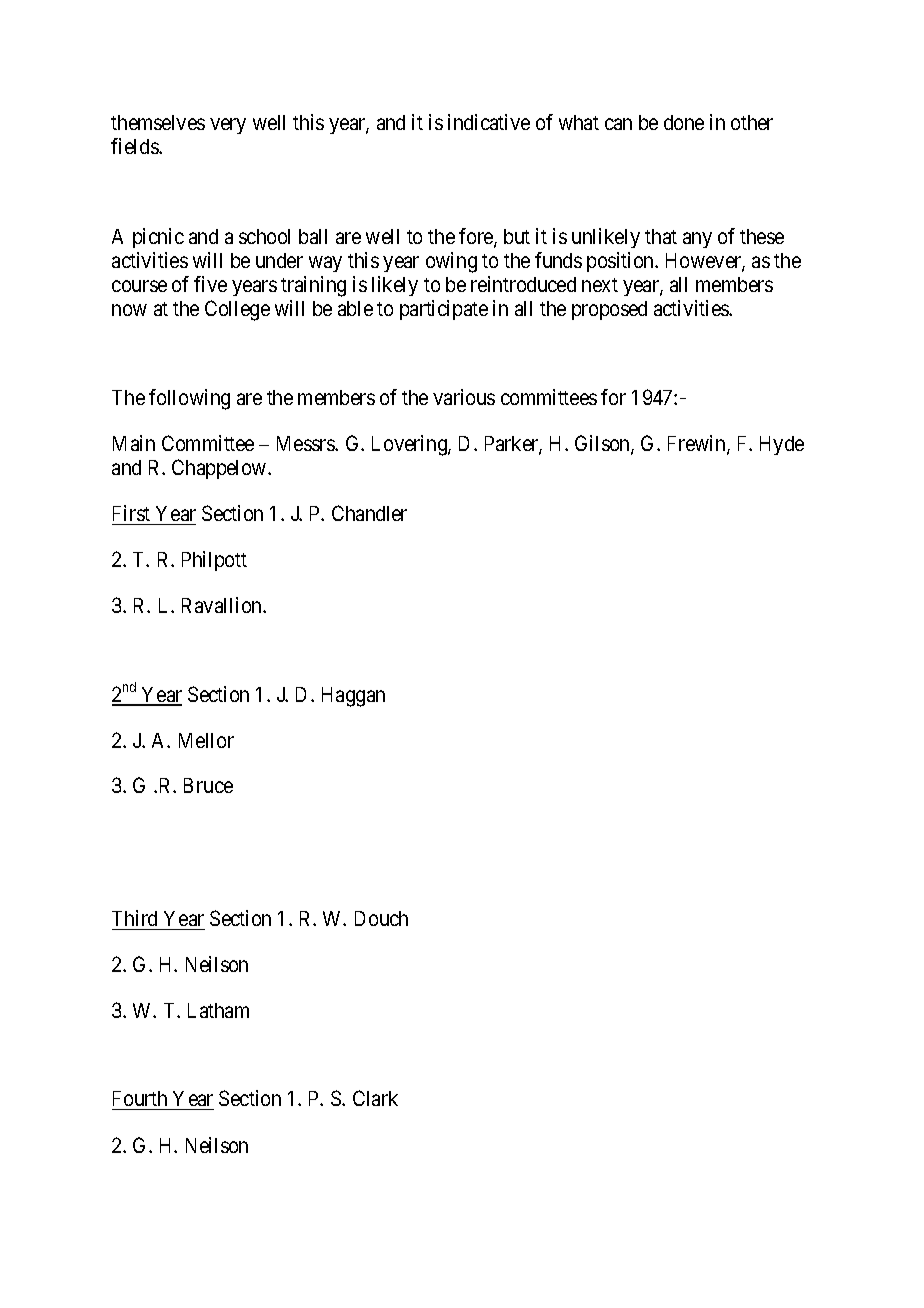 The width and height of the screenshot is (924, 1308). I want to click on indicative, so click(489, 122).
